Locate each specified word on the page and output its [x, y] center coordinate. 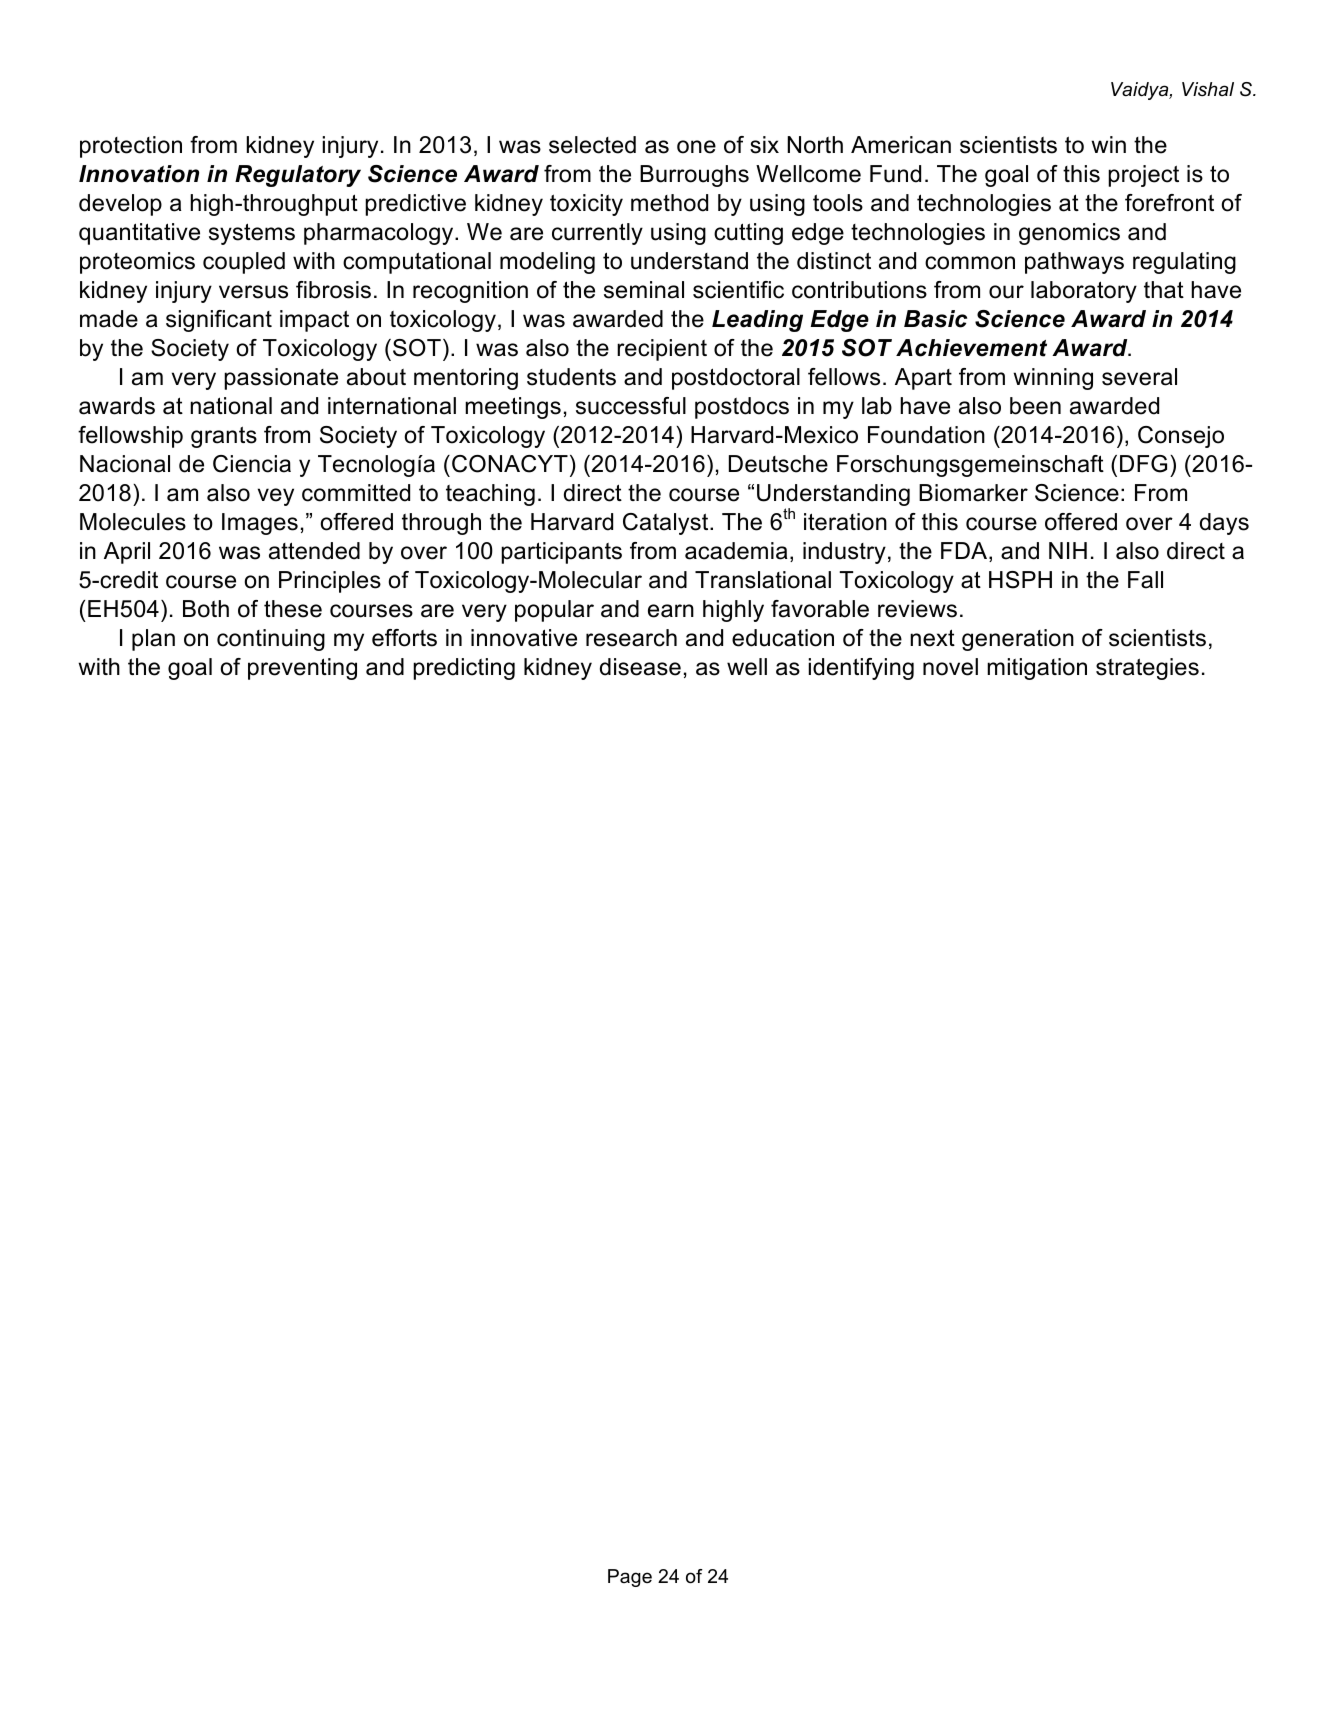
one [696, 147]
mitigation [1037, 669]
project [1143, 176]
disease [640, 667]
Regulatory [298, 176]
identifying [861, 669]
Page [630, 1578]
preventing [302, 669]
